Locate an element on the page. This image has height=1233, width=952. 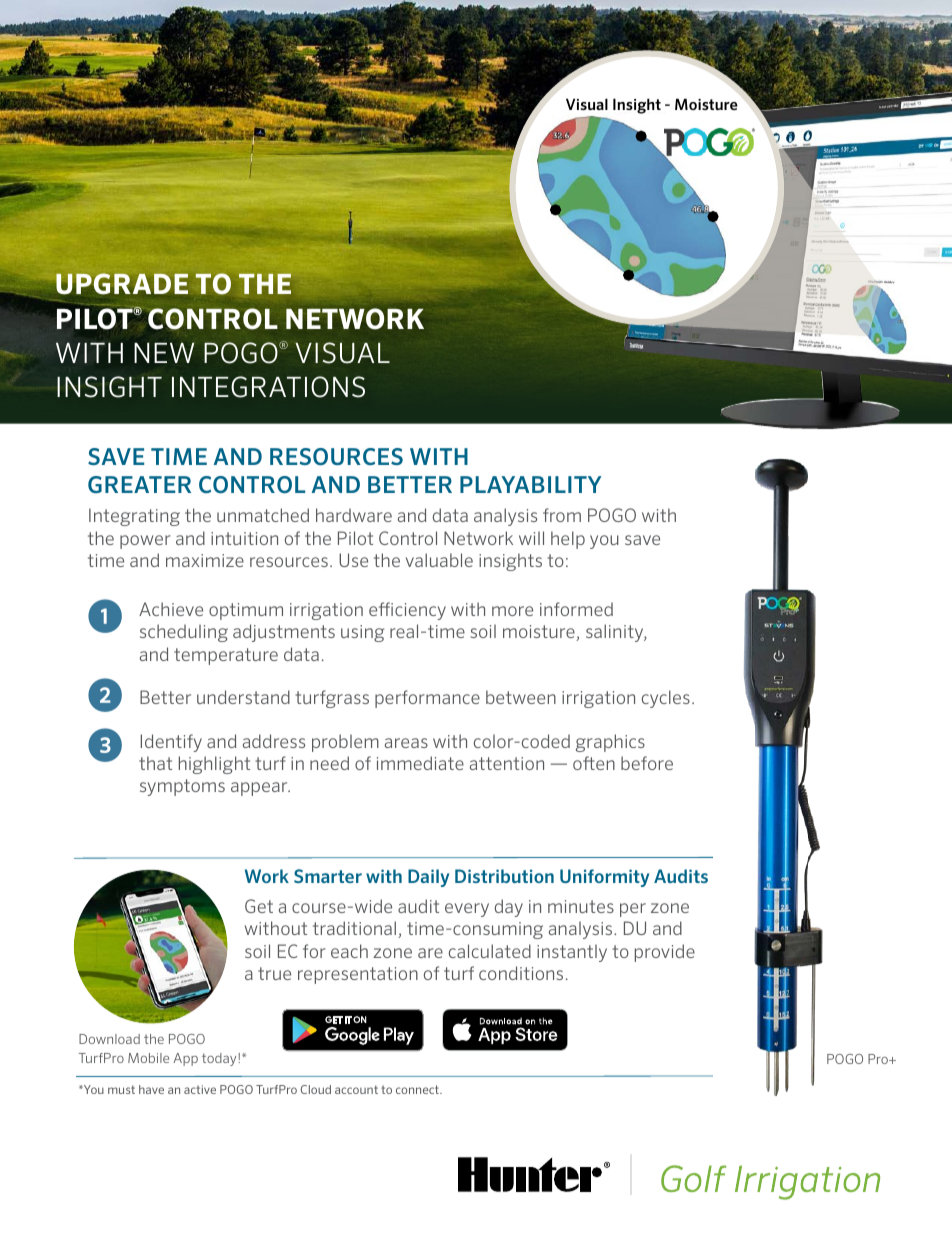
maximize is located at coordinates (205, 560).
